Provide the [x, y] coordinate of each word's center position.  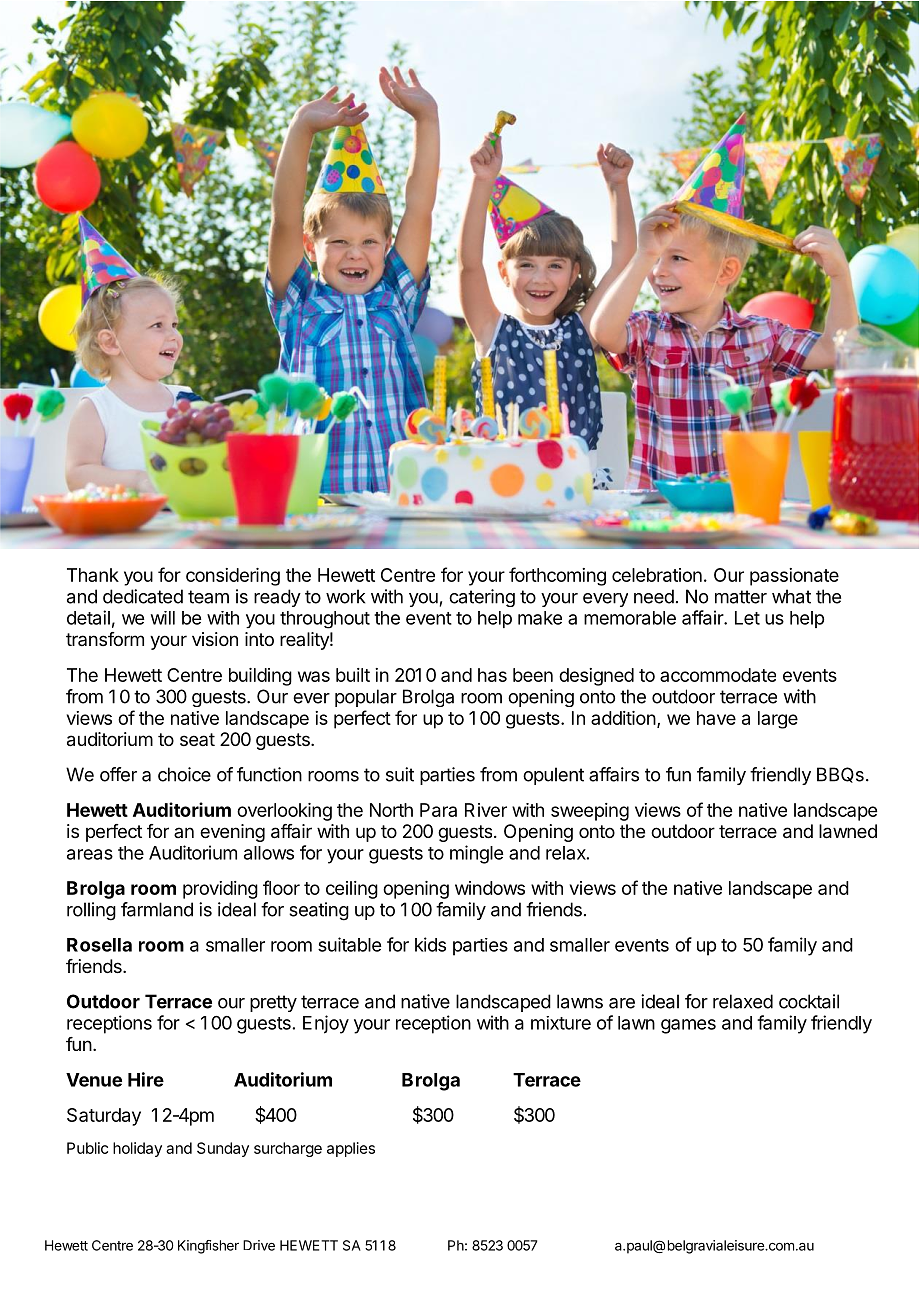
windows [490, 888]
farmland [157, 909]
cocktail [809, 1001]
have [716, 718]
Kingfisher [208, 1247]
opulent [553, 776]
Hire [146, 1079]
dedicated [143, 596]
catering [482, 598]
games [688, 1026]
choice [184, 774]
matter [741, 597]
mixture [561, 1023]
